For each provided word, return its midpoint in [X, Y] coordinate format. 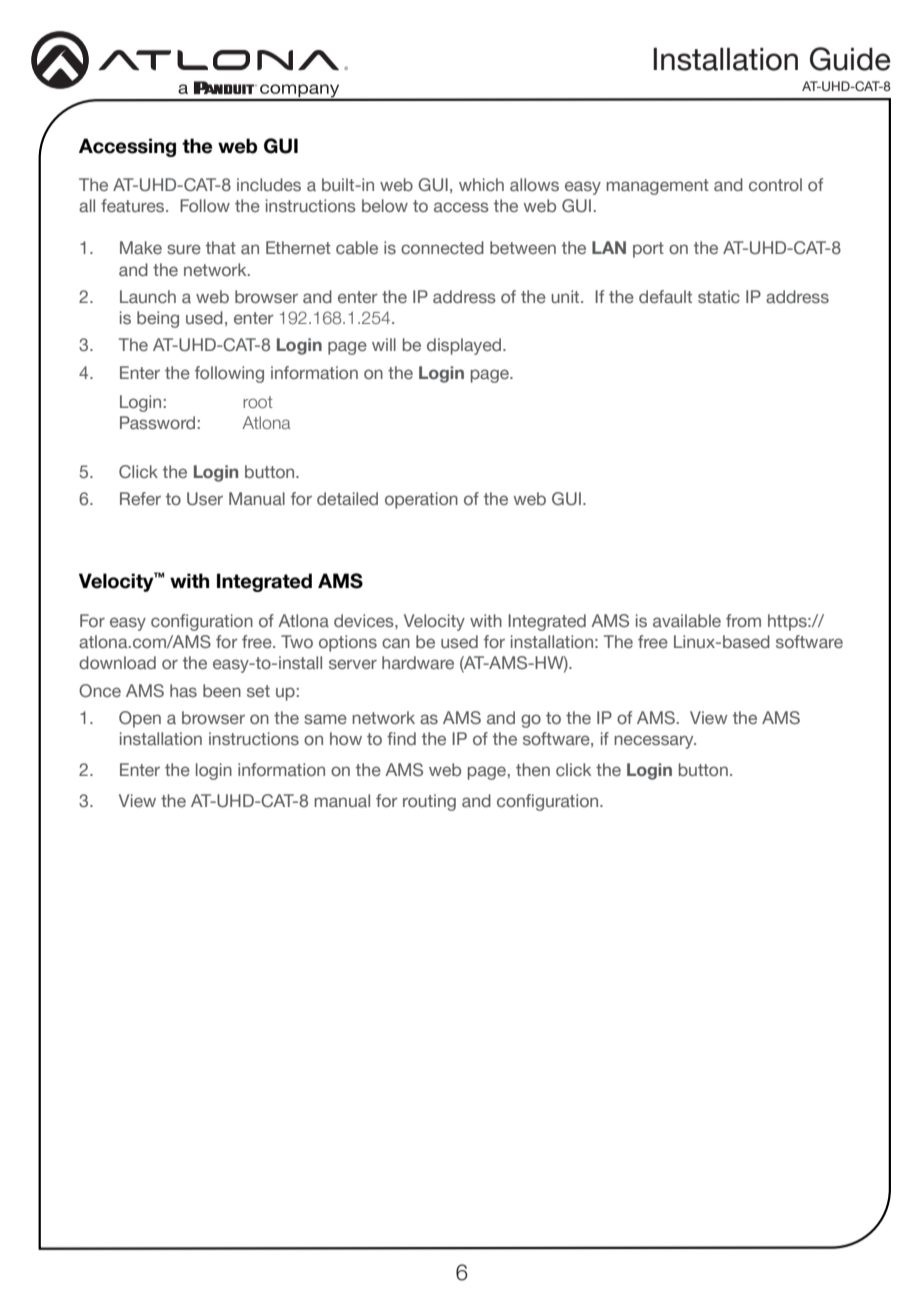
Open [140, 719]
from [743, 620]
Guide [850, 59]
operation [421, 500]
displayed [465, 346]
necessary [655, 742]
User [205, 499]
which [481, 185]
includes [269, 185]
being [158, 319]
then [533, 770]
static [719, 297]
